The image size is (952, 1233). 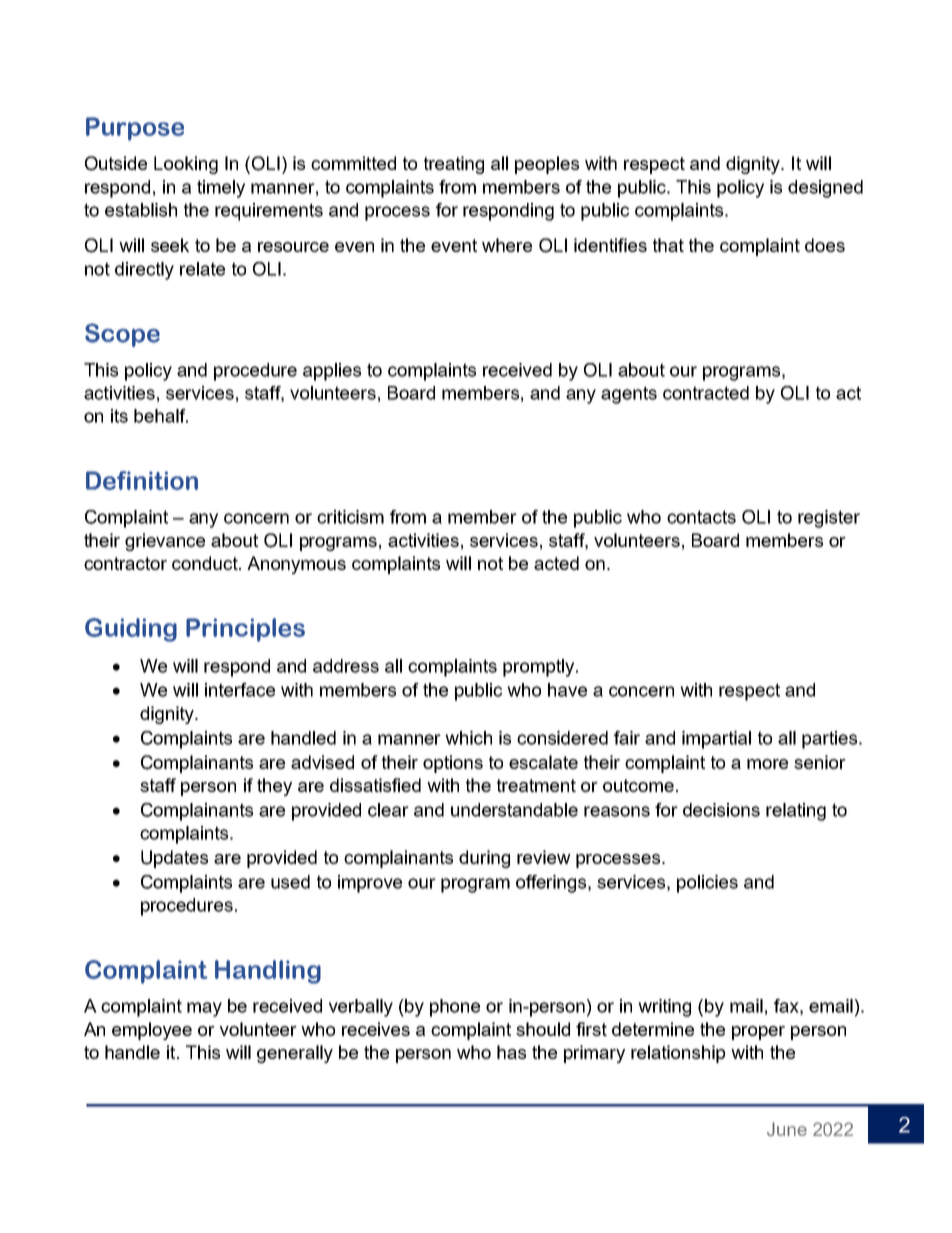 I want to click on its, so click(x=119, y=416).
